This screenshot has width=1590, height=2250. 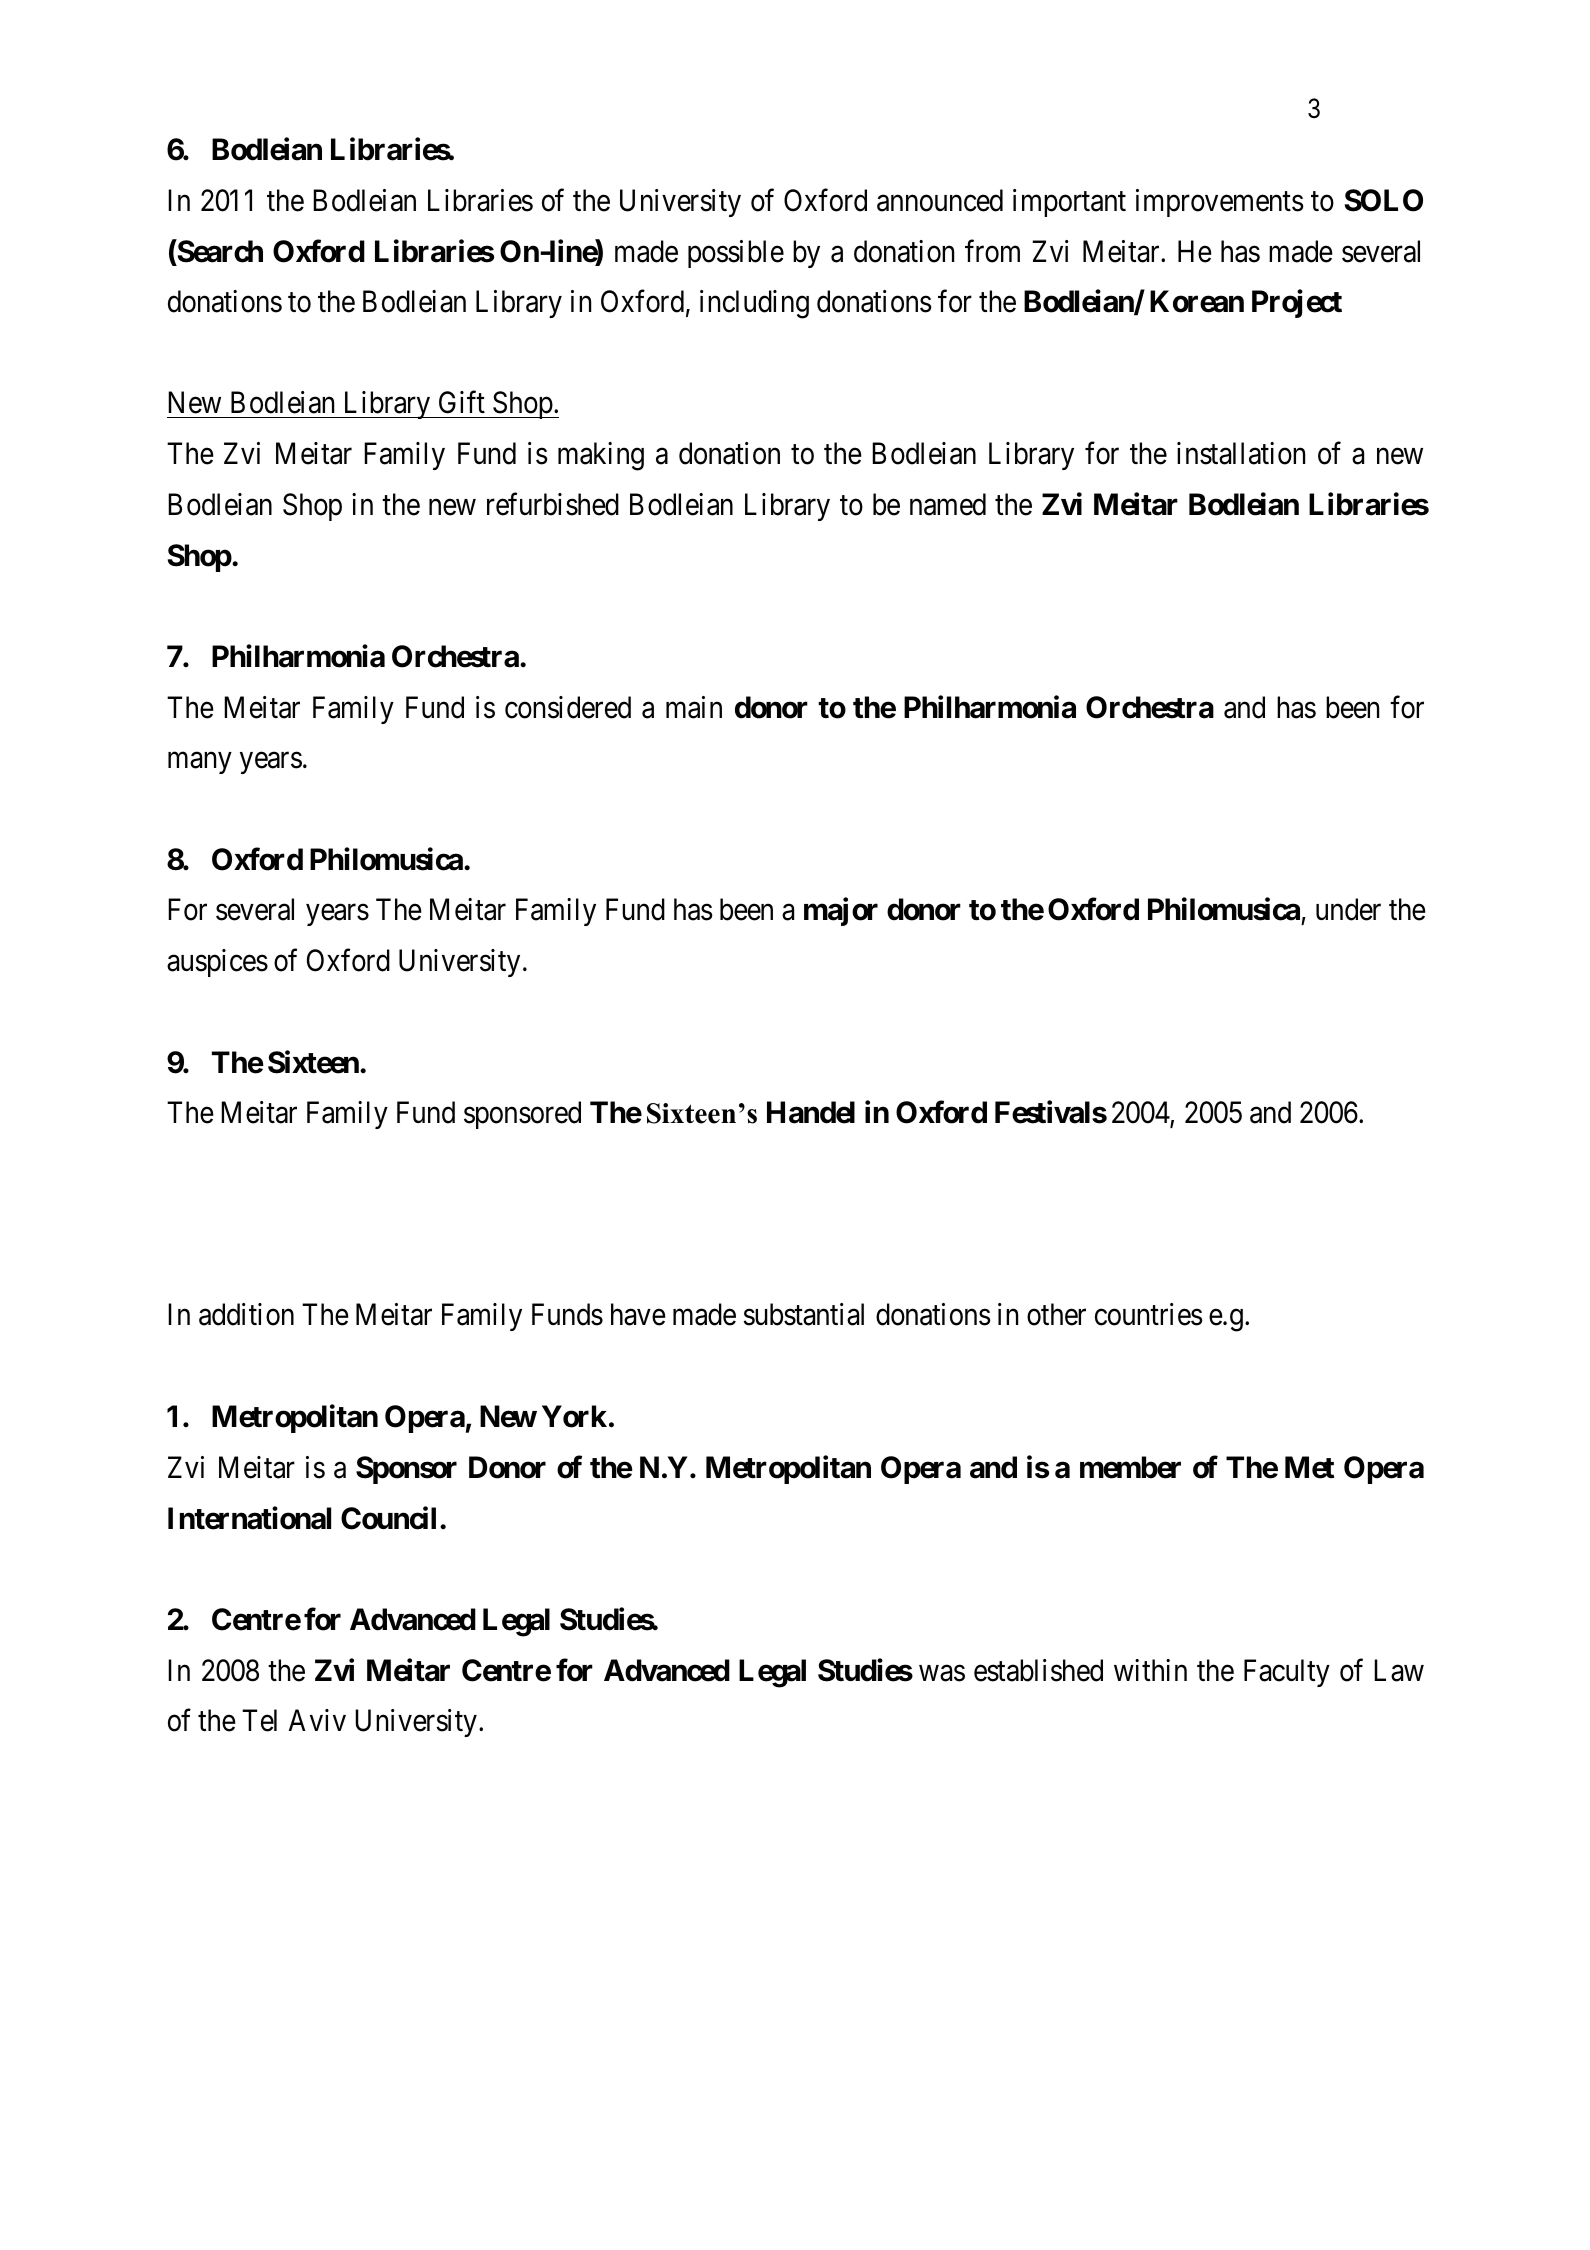 I want to click on Aviv, so click(x=317, y=1720).
